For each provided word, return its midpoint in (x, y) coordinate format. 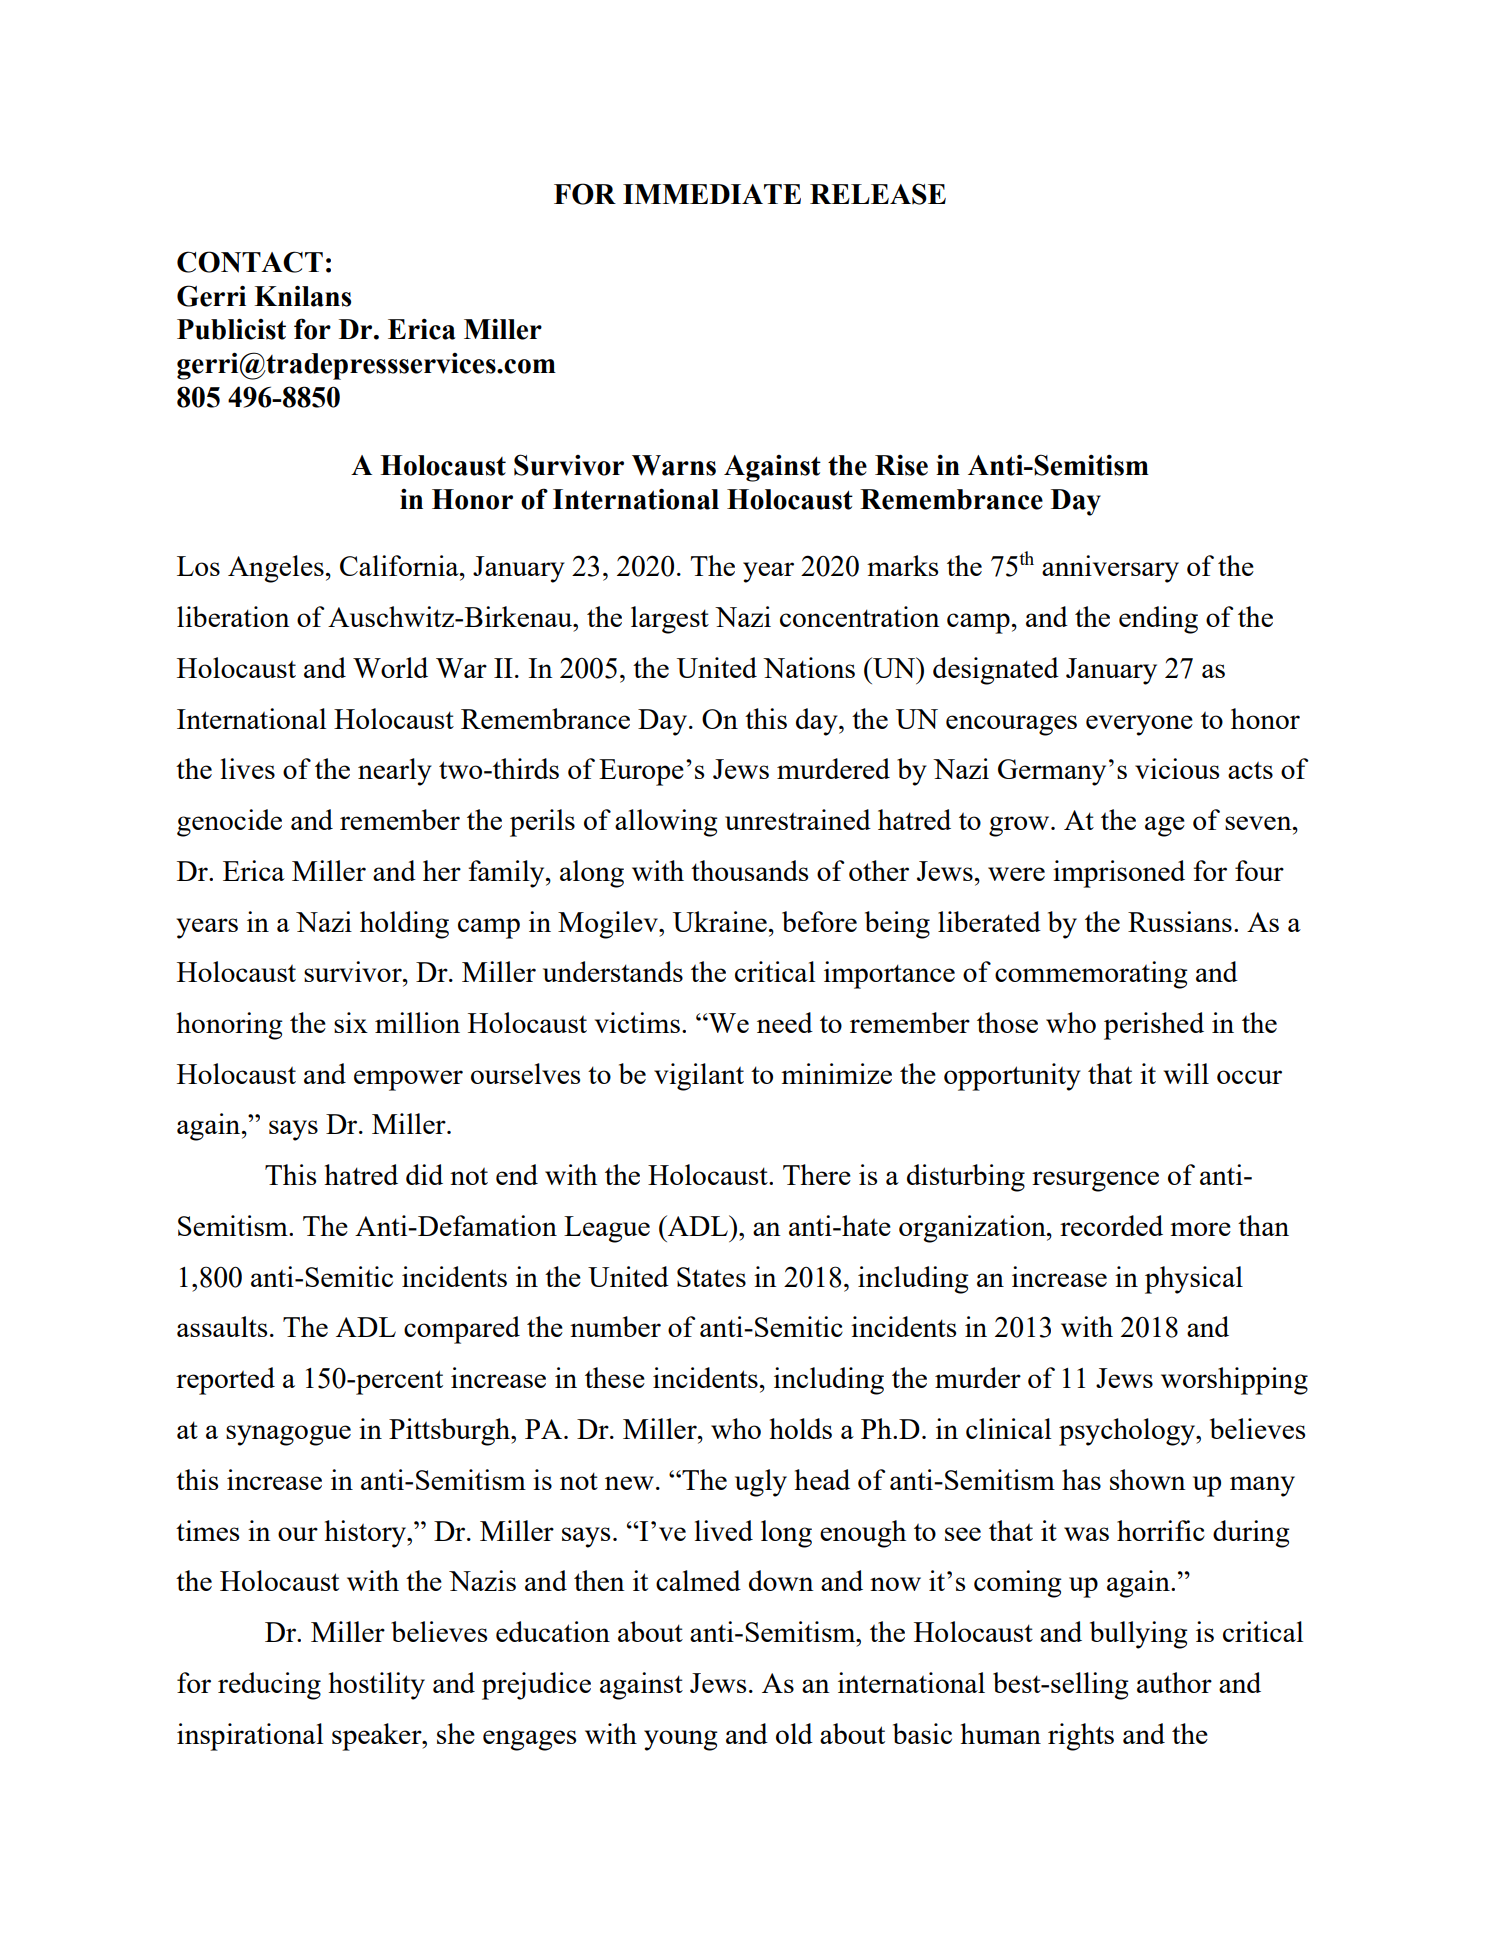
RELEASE (878, 194)
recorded (1111, 1225)
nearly (395, 772)
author (1174, 1682)
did (424, 1174)
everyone (1139, 725)
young (681, 1740)
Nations (809, 667)
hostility (376, 1686)
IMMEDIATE (712, 194)
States (711, 1277)
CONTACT (250, 262)
